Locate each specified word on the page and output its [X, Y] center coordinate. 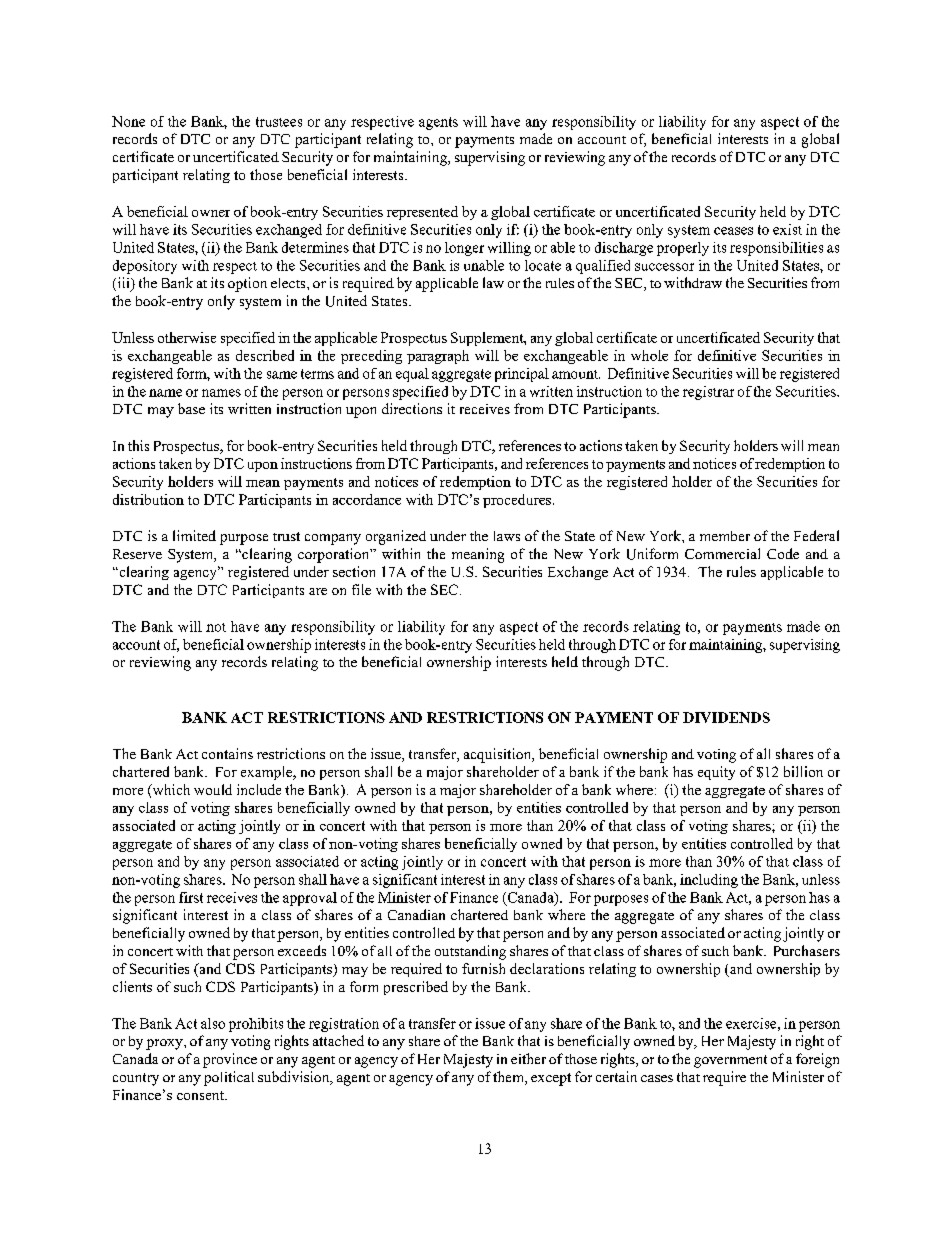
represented [422, 213]
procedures [518, 501]
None [128, 121]
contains [227, 753]
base [191, 408]
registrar [708, 393]
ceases [733, 231]
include [259, 789]
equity [716, 773]
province [230, 1060]
